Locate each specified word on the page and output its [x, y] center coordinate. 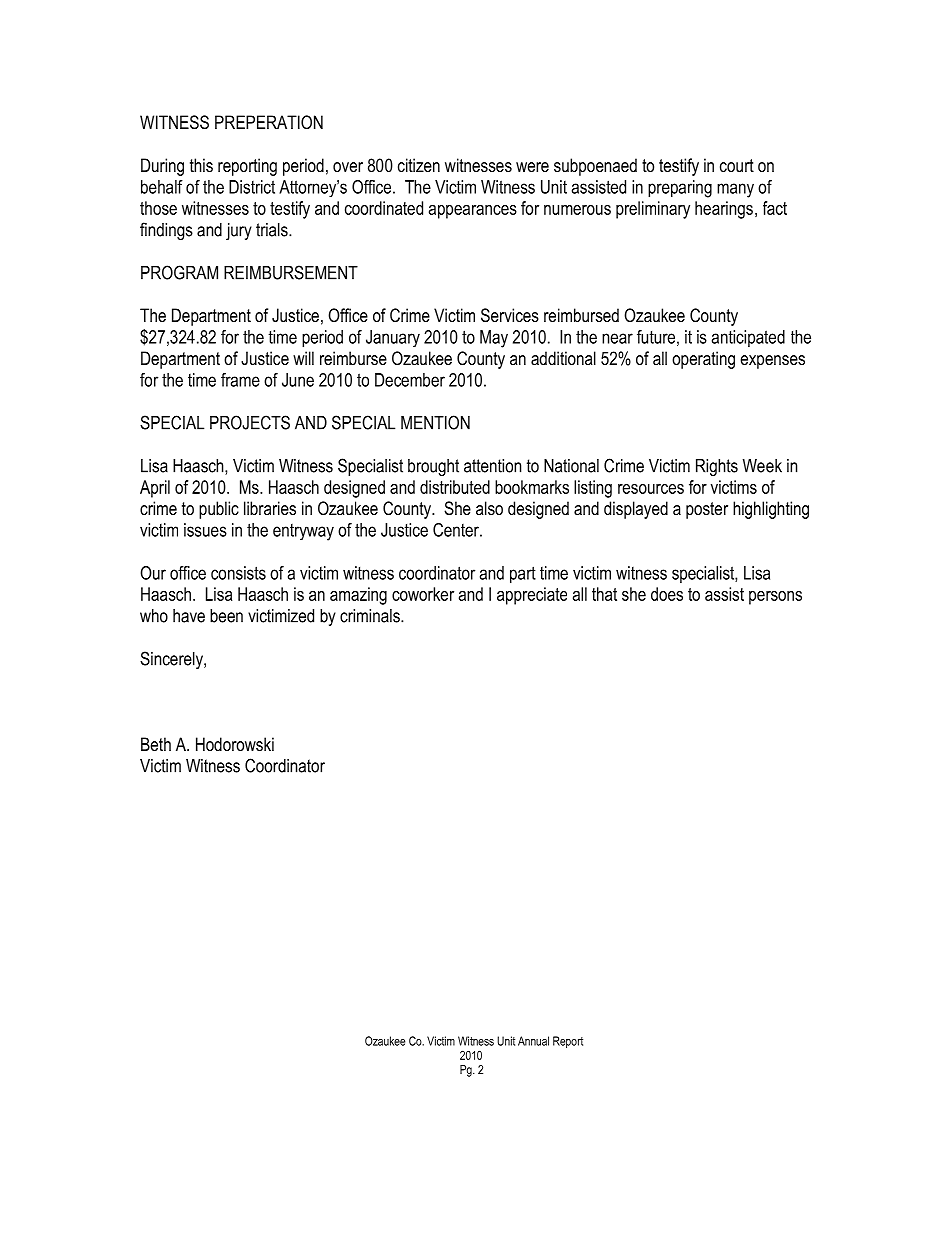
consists [238, 573]
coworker [423, 594]
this [201, 165]
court [737, 165]
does [667, 594]
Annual [533, 1041]
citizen [419, 165]
